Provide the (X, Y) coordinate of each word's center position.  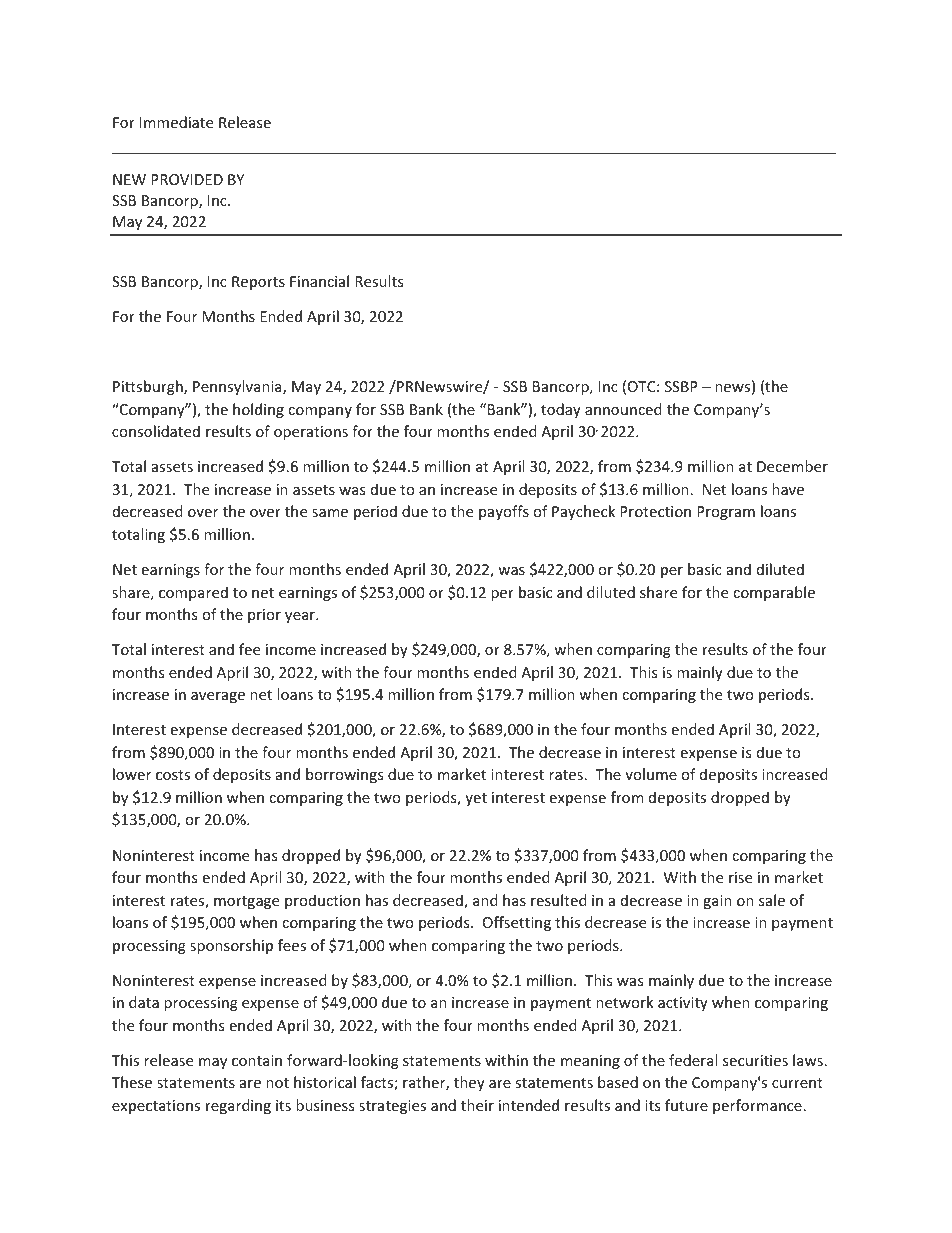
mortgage (246, 902)
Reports (258, 283)
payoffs (504, 512)
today (561, 410)
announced (623, 409)
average (218, 697)
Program (726, 513)
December (792, 466)
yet (476, 799)
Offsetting (517, 923)
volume (651, 774)
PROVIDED (187, 179)
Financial (319, 281)
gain (717, 902)
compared (193, 593)
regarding (238, 1106)
